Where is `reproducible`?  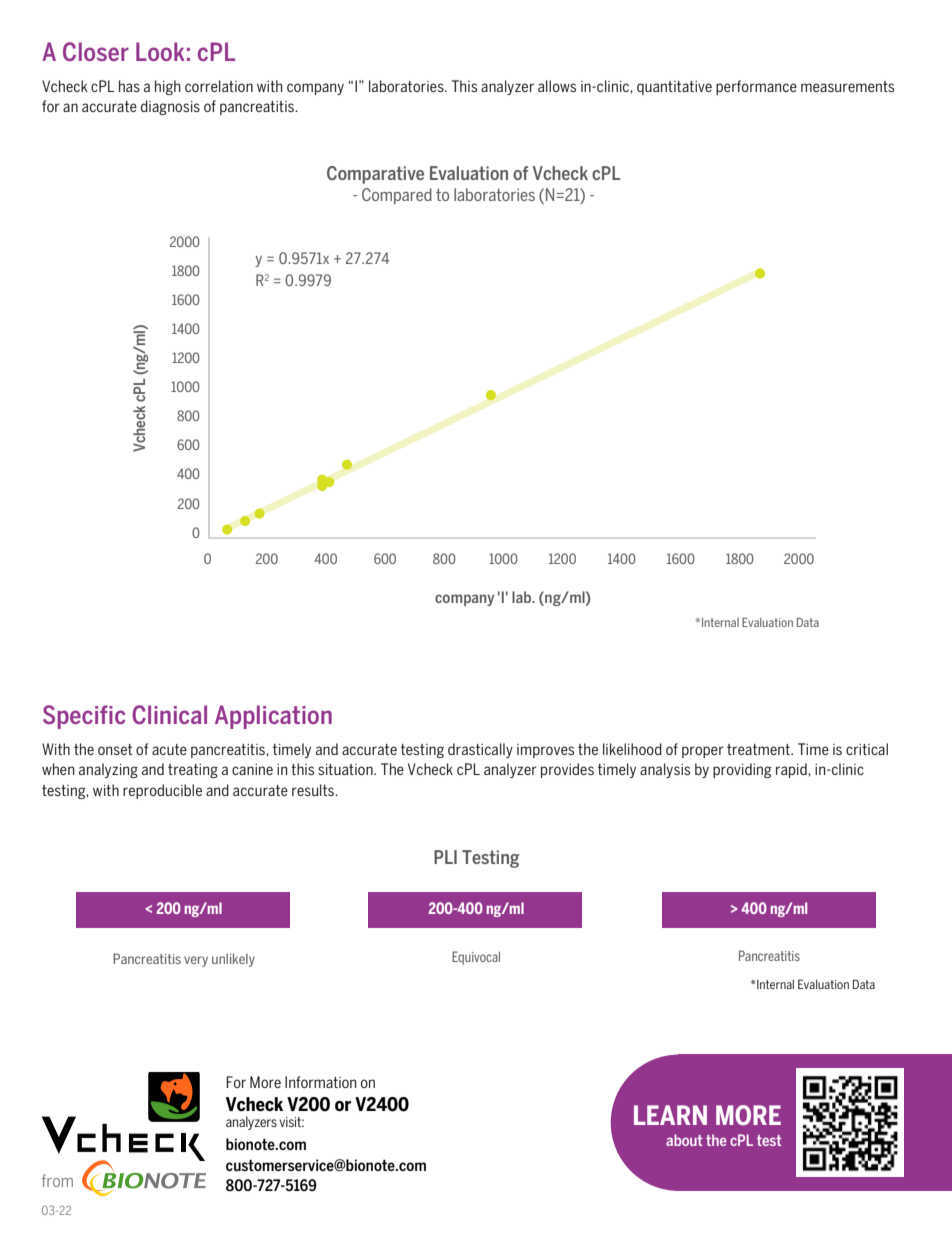
reproducible is located at coordinates (162, 791).
